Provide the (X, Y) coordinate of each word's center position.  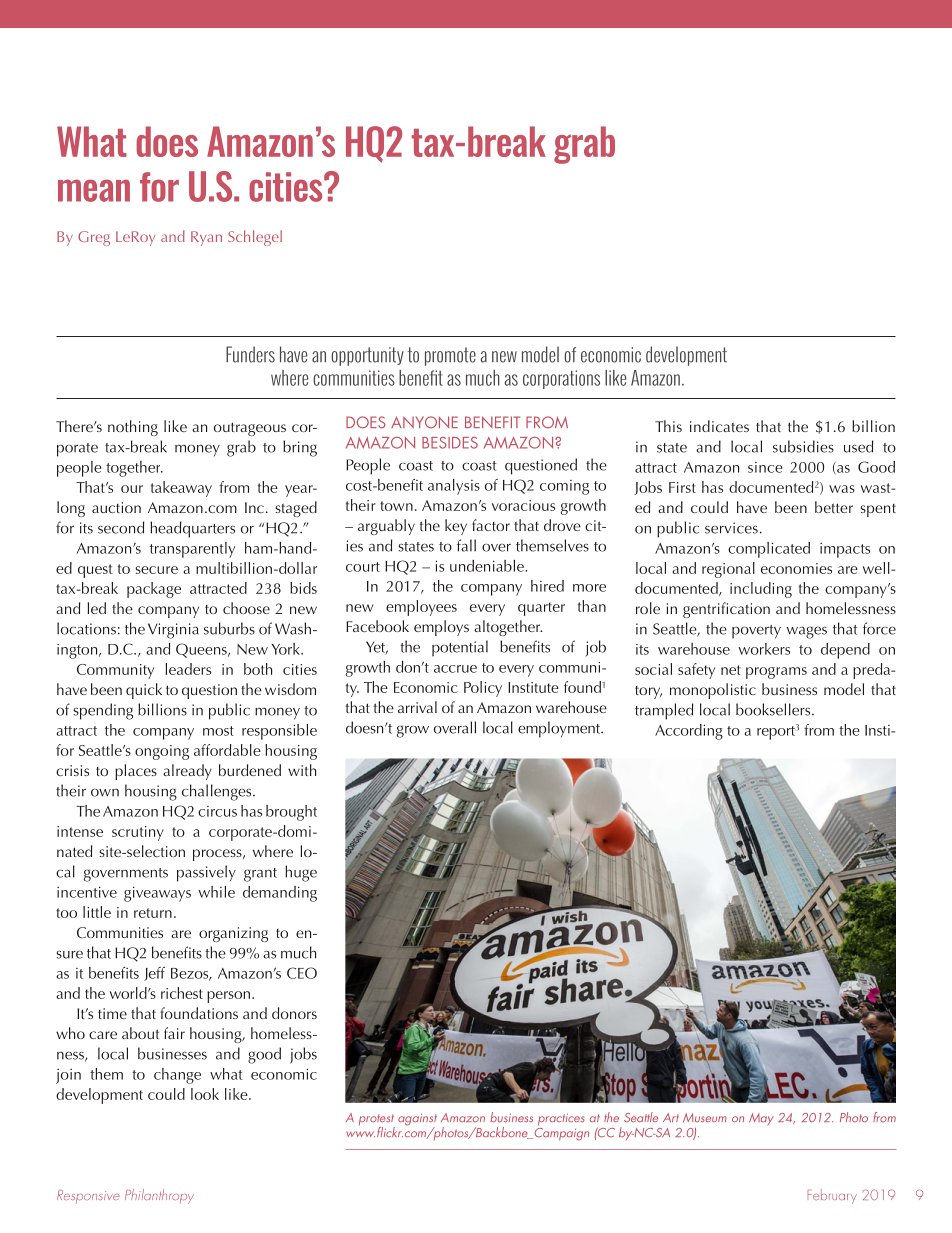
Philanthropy (159, 1196)
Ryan (206, 238)
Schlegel (255, 238)
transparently (192, 550)
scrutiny (138, 833)
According (689, 732)
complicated (769, 550)
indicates (719, 426)
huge (301, 873)
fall (466, 545)
